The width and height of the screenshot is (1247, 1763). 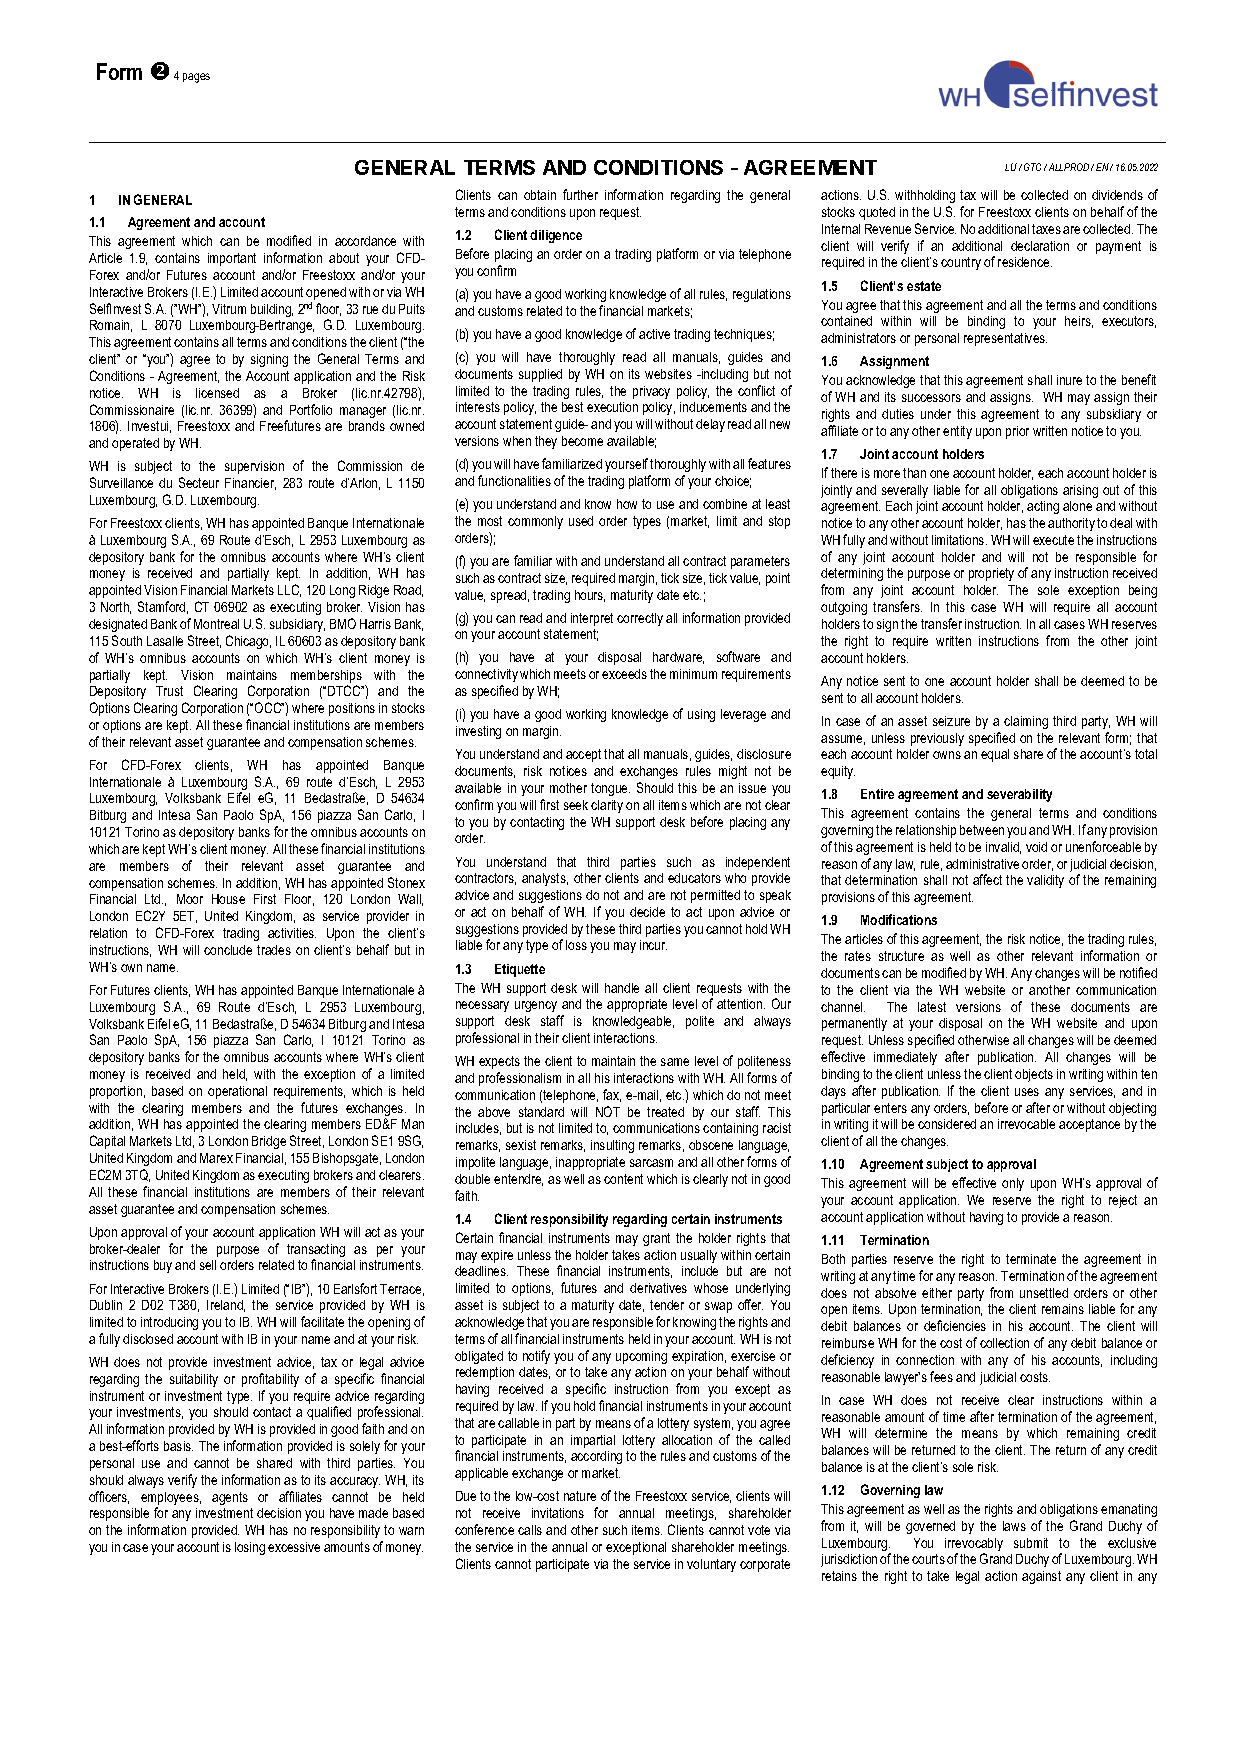 I want to click on dividends, so click(x=1117, y=195).
